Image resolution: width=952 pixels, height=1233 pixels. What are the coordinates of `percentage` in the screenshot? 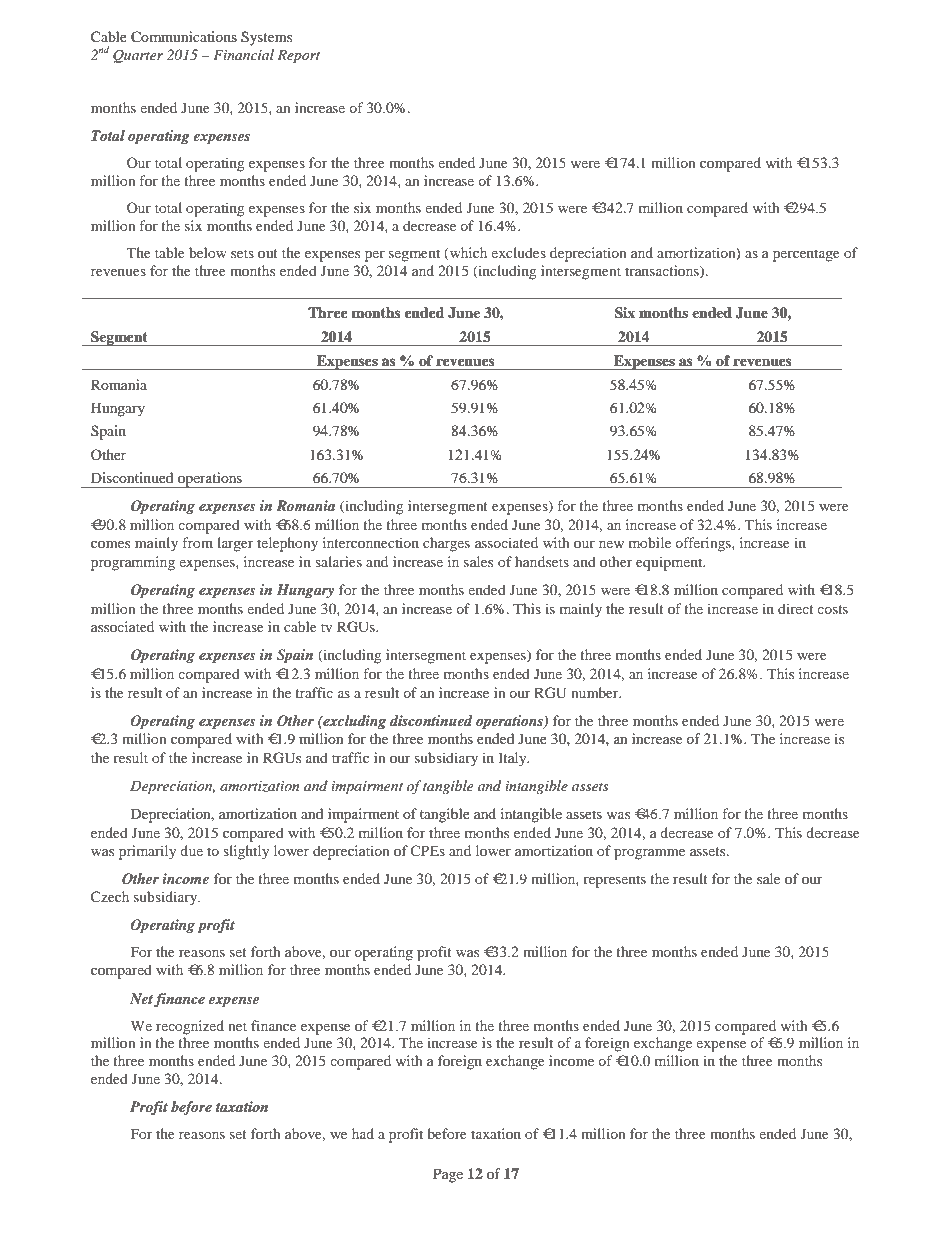 It's located at (806, 255).
